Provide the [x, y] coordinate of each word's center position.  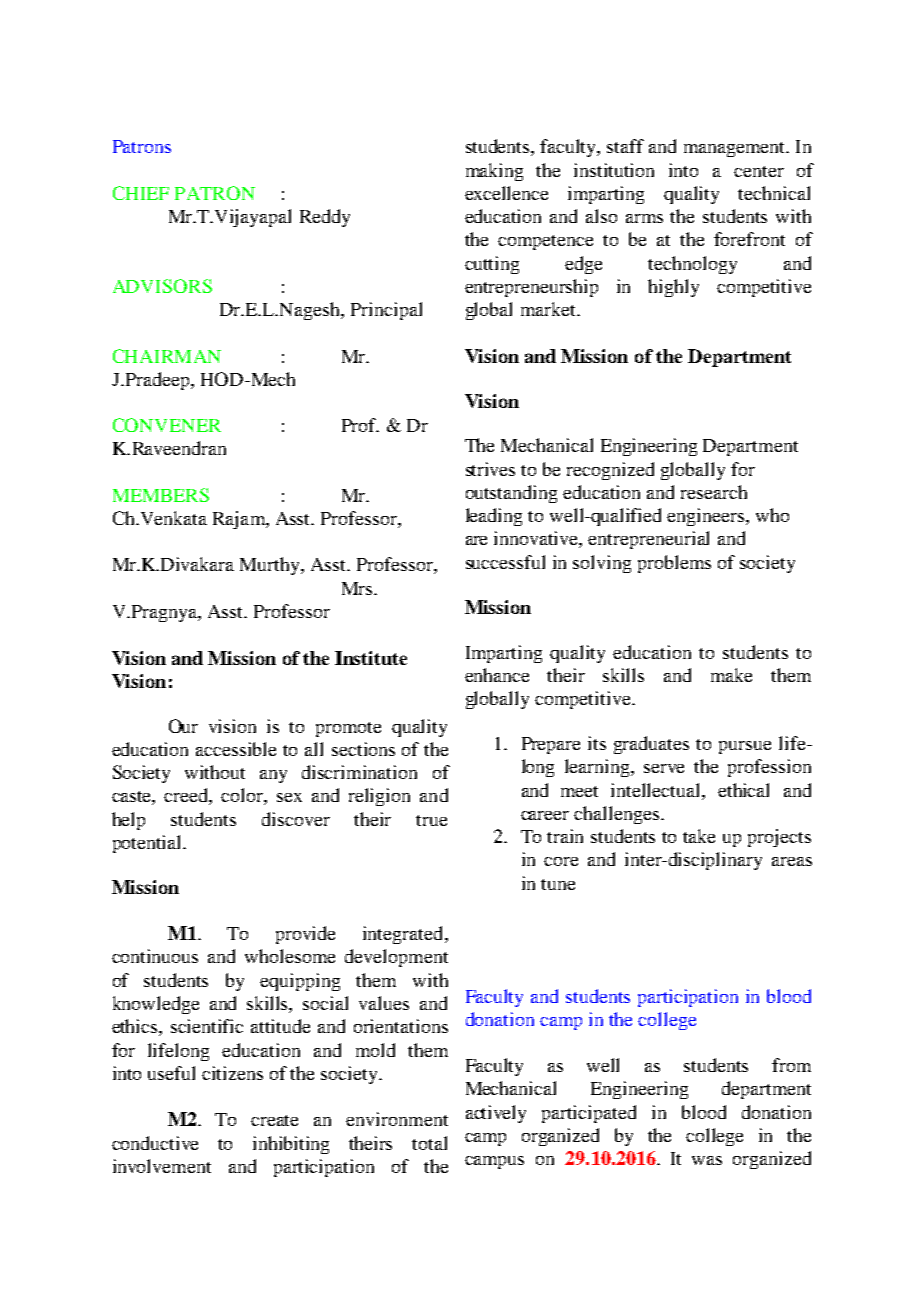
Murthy [271, 566]
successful [505, 562]
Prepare [551, 745]
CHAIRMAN [167, 356]
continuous [155, 956]
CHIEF [141, 193]
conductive [155, 1143]
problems [674, 564]
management [735, 149]
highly [673, 288]
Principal [386, 311]
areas [792, 861]
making [494, 172]
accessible [236, 749]
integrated [404, 935]
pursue [745, 747]
